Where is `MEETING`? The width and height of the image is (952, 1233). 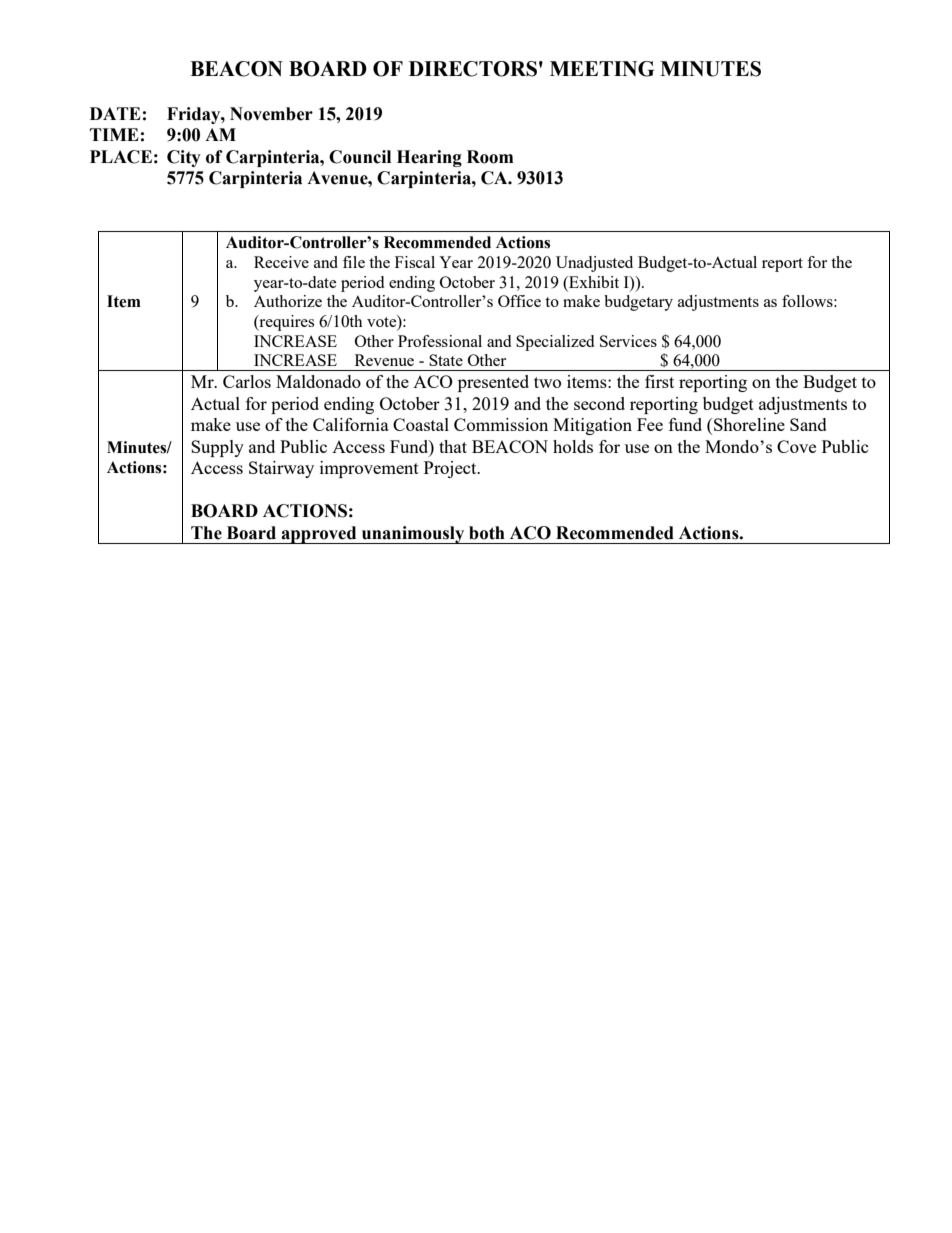 MEETING is located at coordinates (602, 69).
